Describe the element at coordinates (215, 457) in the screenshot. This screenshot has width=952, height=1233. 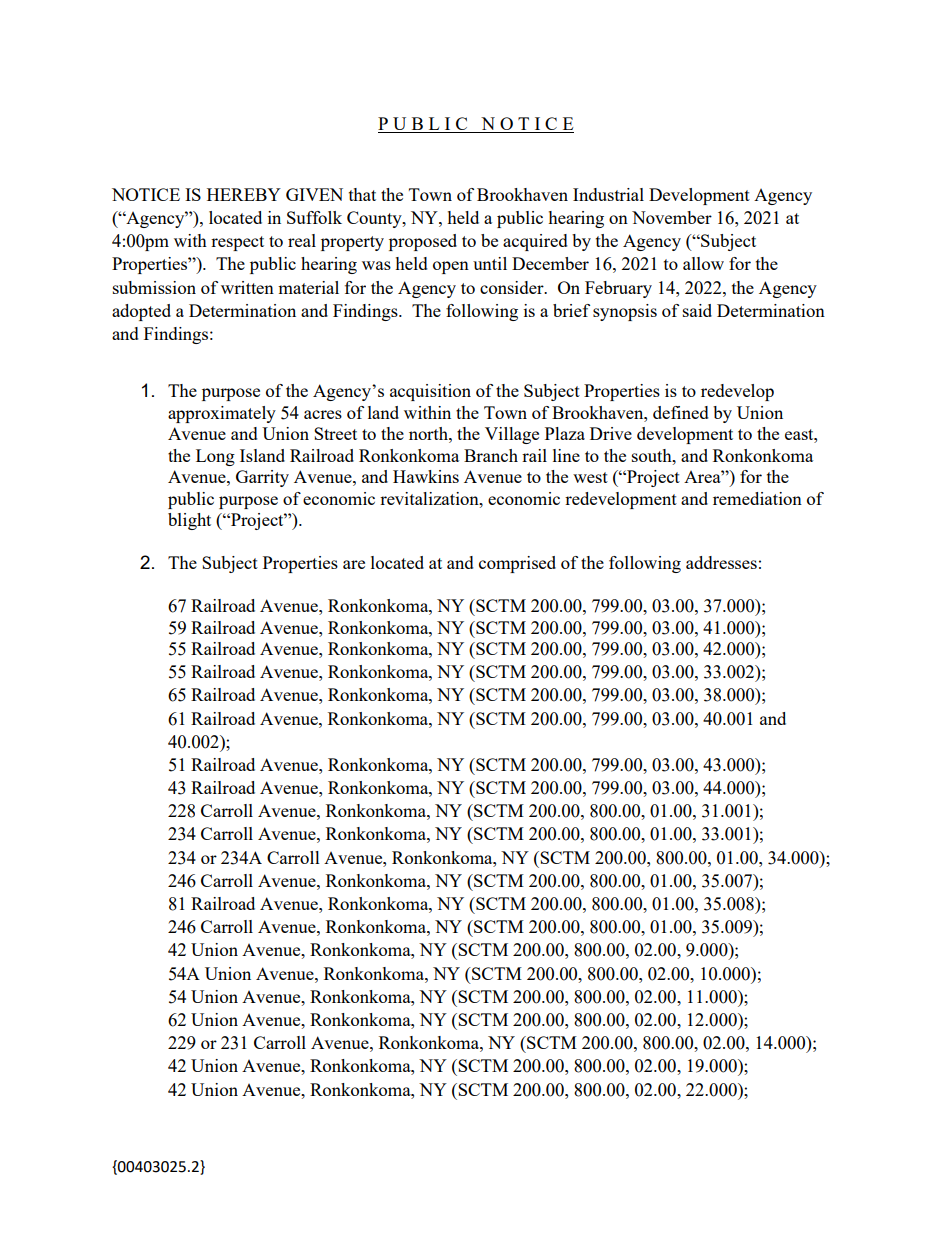
I see `Long` at that location.
